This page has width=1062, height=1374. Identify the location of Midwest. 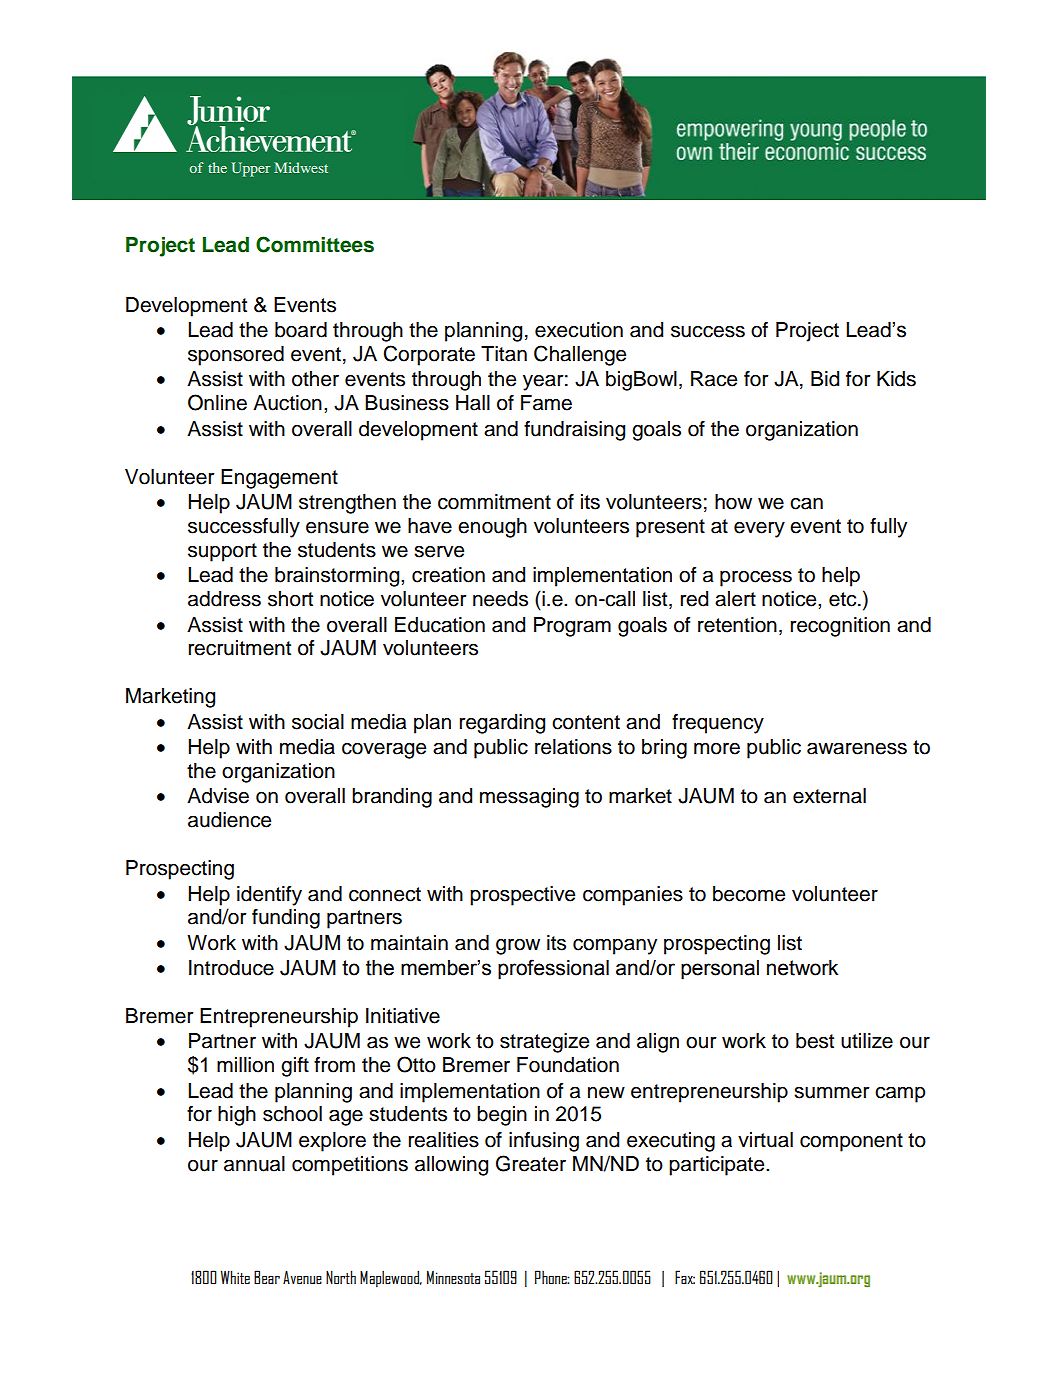
(301, 167).
